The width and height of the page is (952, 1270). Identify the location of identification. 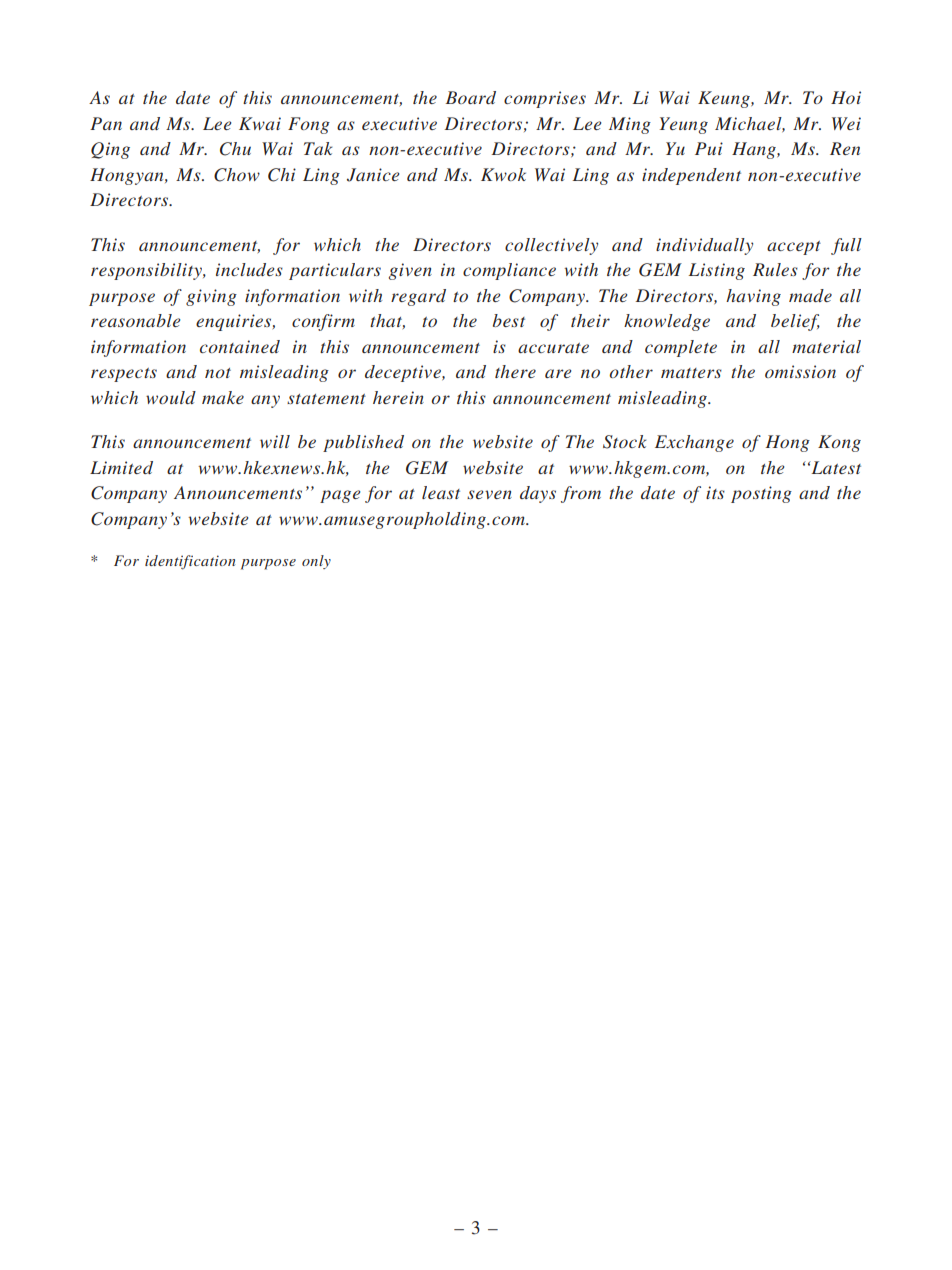
(190, 562).
